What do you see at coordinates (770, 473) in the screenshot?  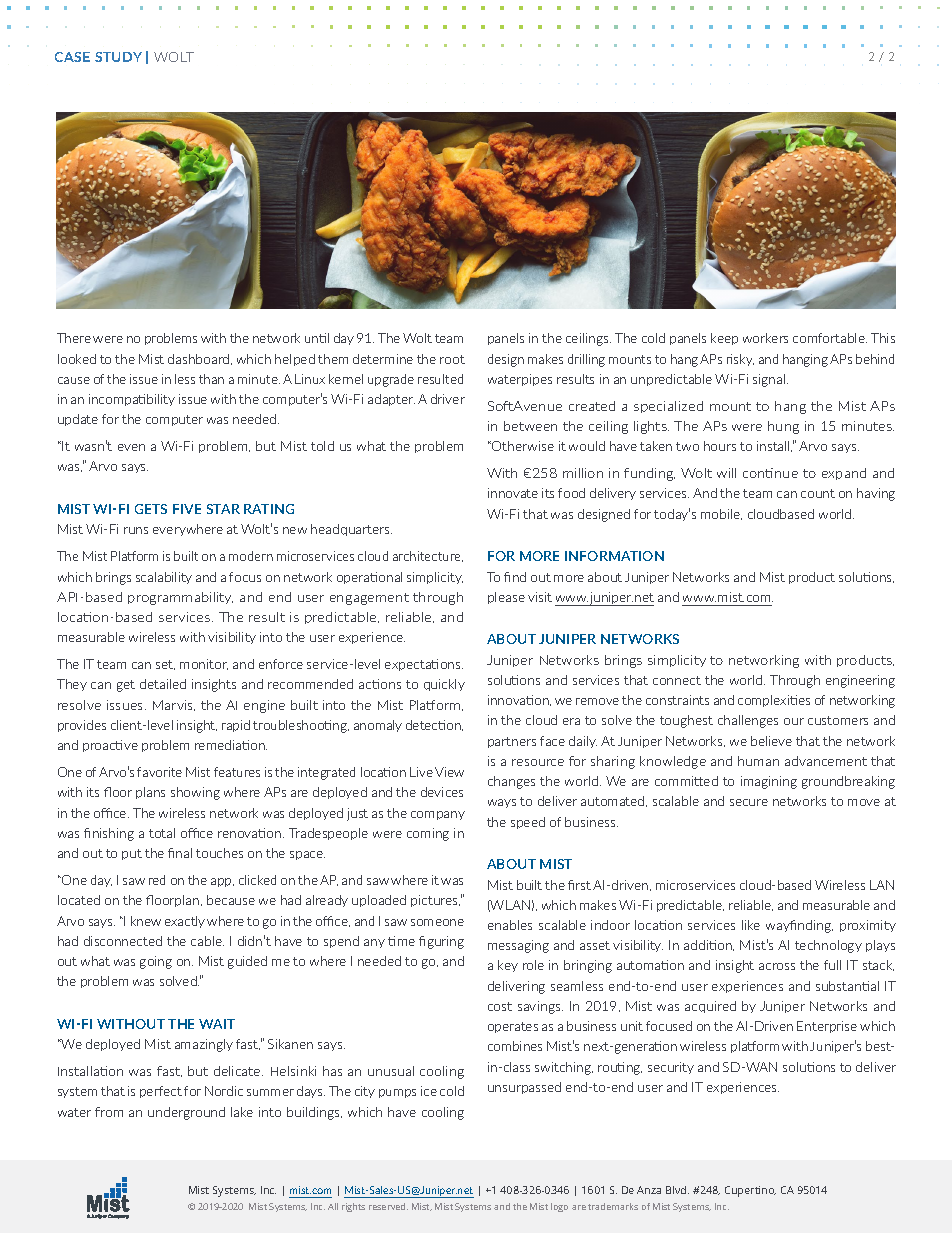 I see `continue` at bounding box center [770, 473].
